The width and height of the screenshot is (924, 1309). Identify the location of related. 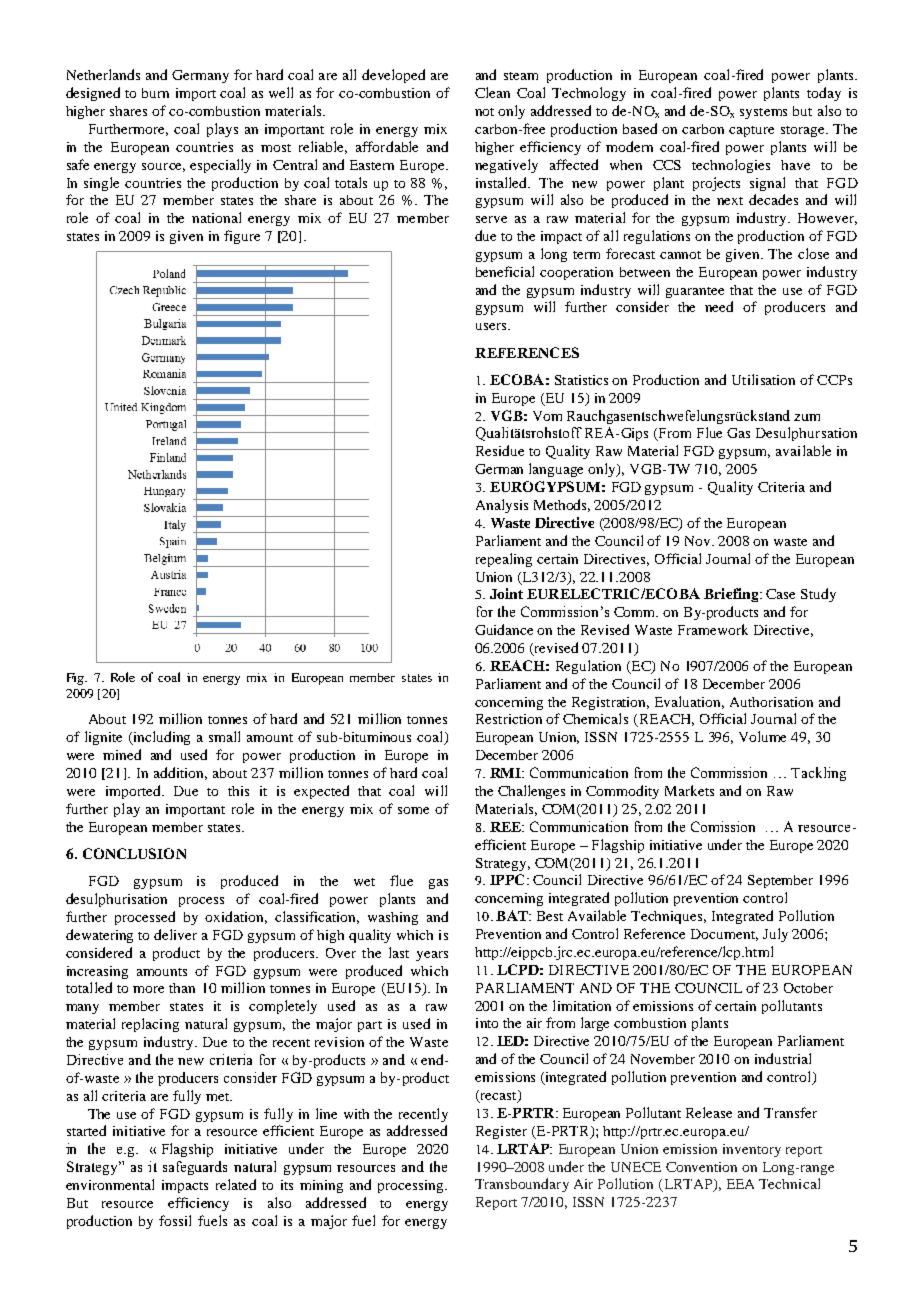
(236, 1184).
